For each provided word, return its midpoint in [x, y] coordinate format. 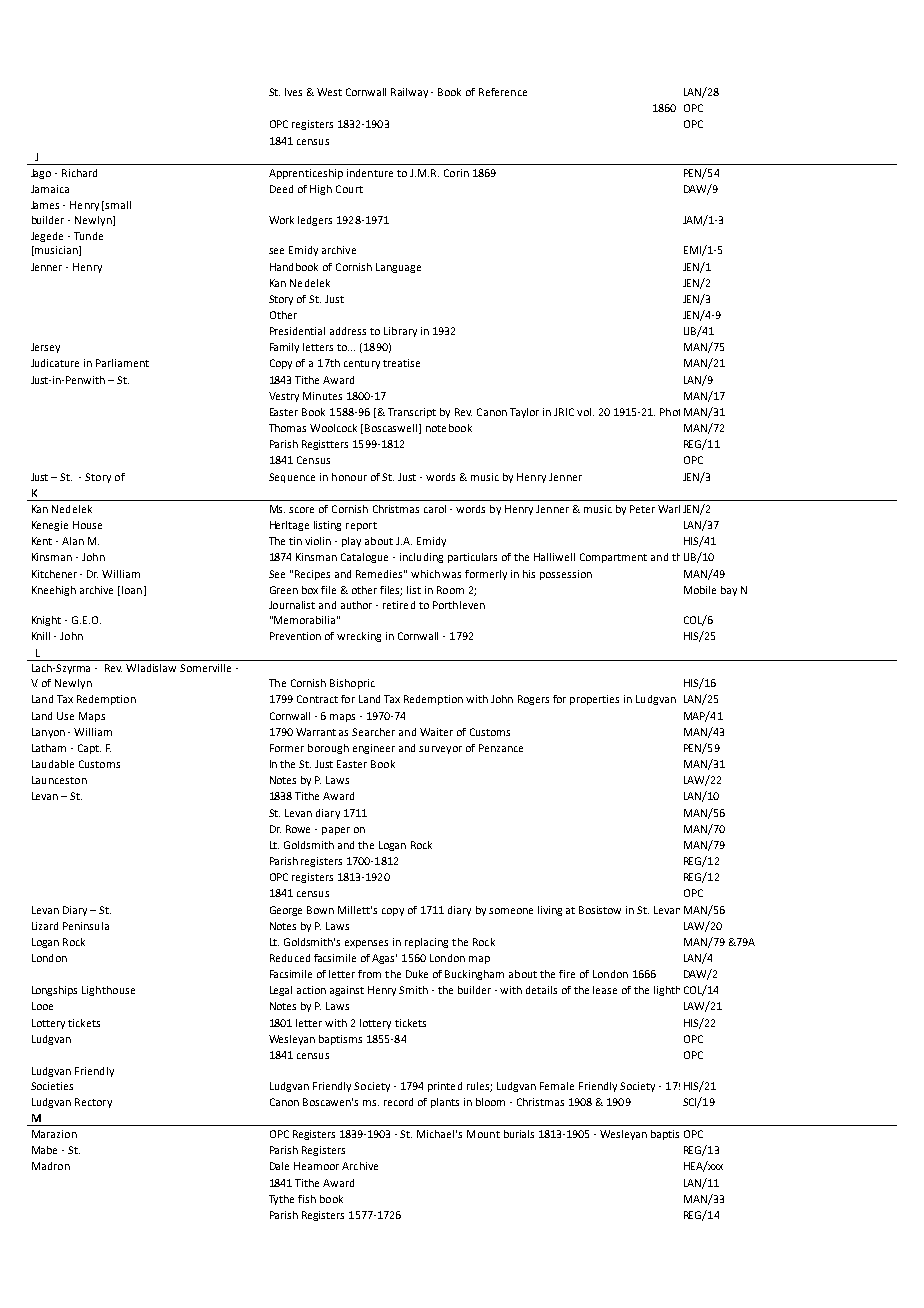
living [550, 911]
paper [336, 831]
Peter [642, 509]
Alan [73, 541]
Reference [503, 92]
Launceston [59, 780]
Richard [79, 173]
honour [349, 477]
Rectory [93, 1103]
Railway [409, 93]
